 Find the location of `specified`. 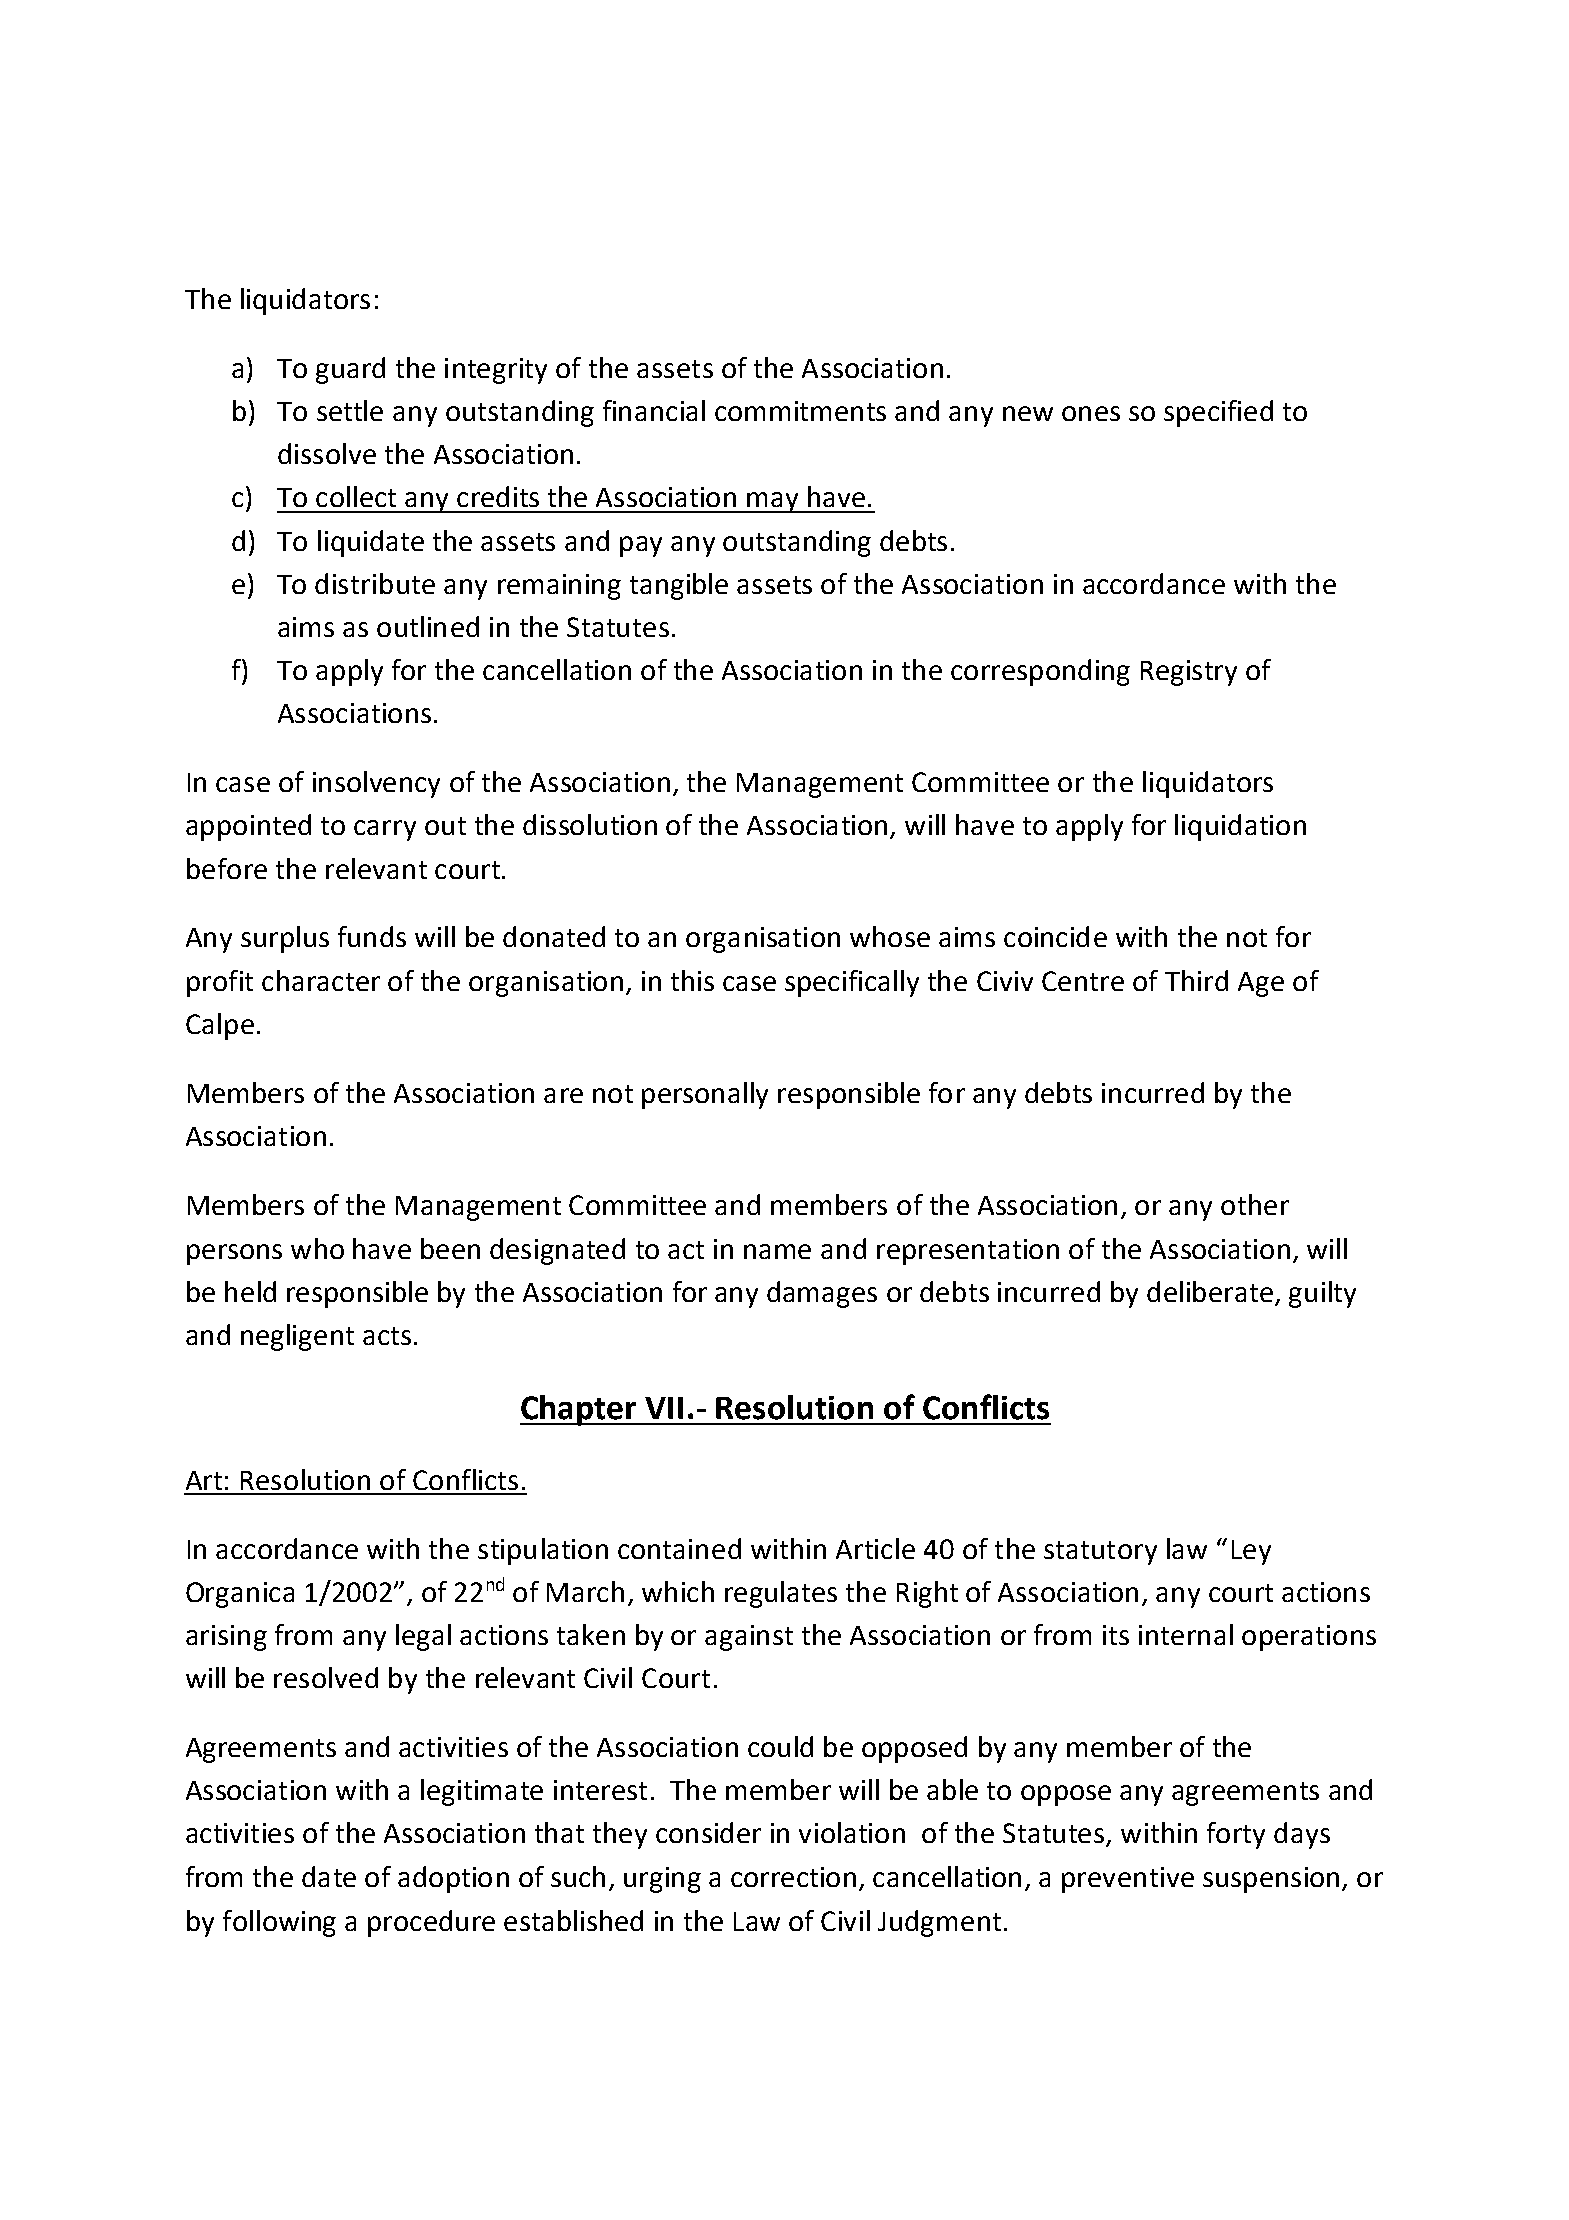

specified is located at coordinates (1218, 413).
